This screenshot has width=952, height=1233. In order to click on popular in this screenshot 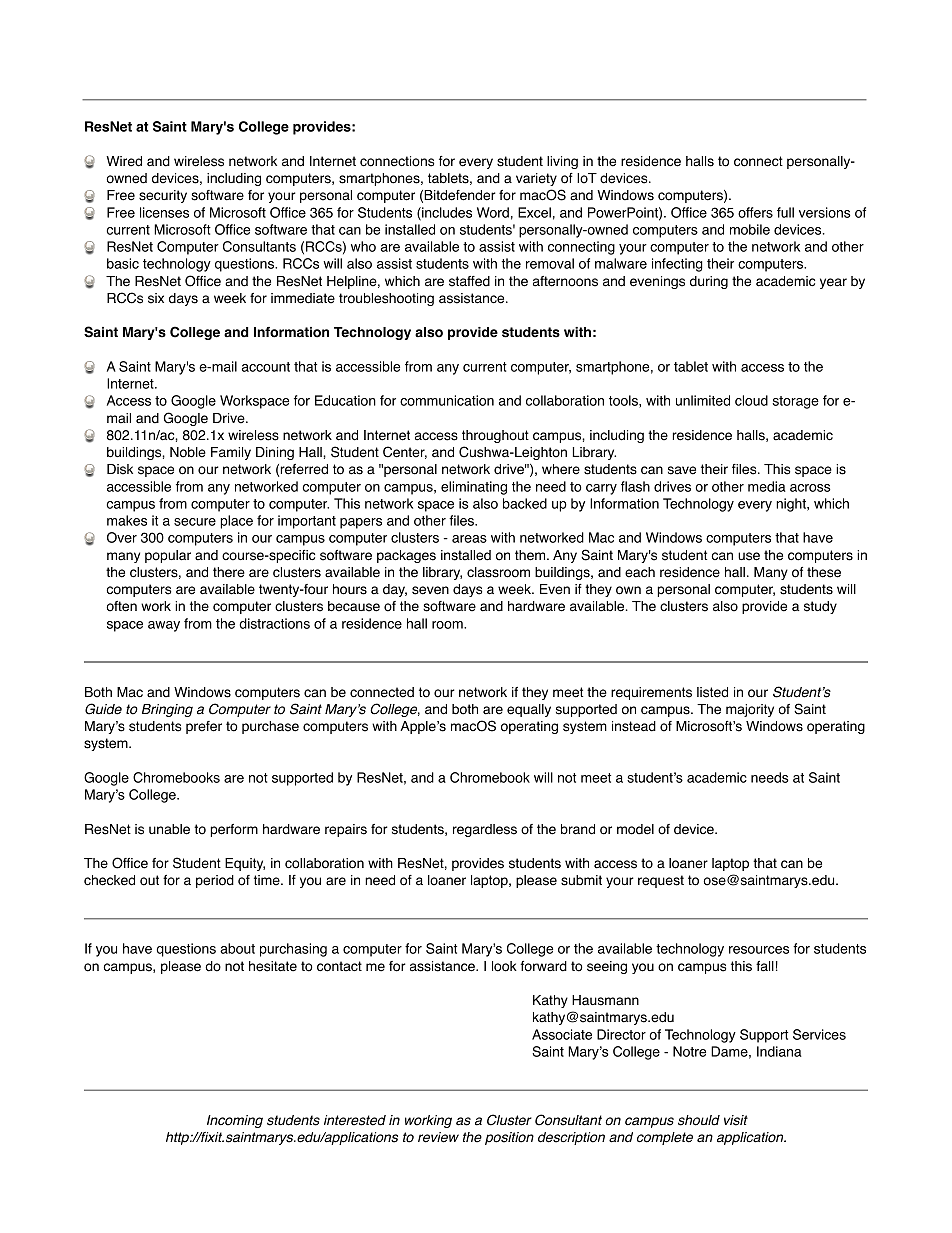, I will do `click(168, 556)`.
